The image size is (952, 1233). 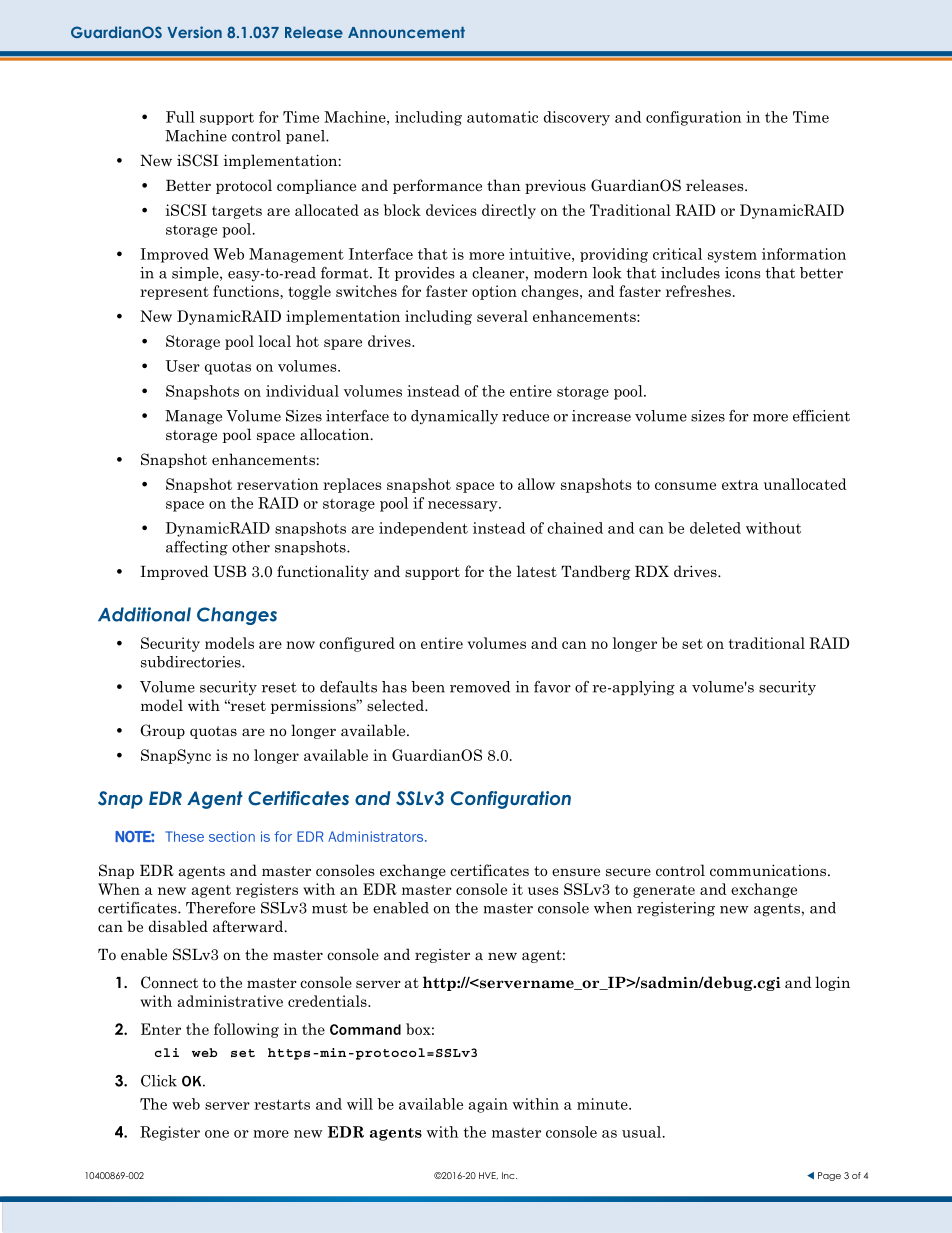 I want to click on HVE, so click(x=488, y=1176).
